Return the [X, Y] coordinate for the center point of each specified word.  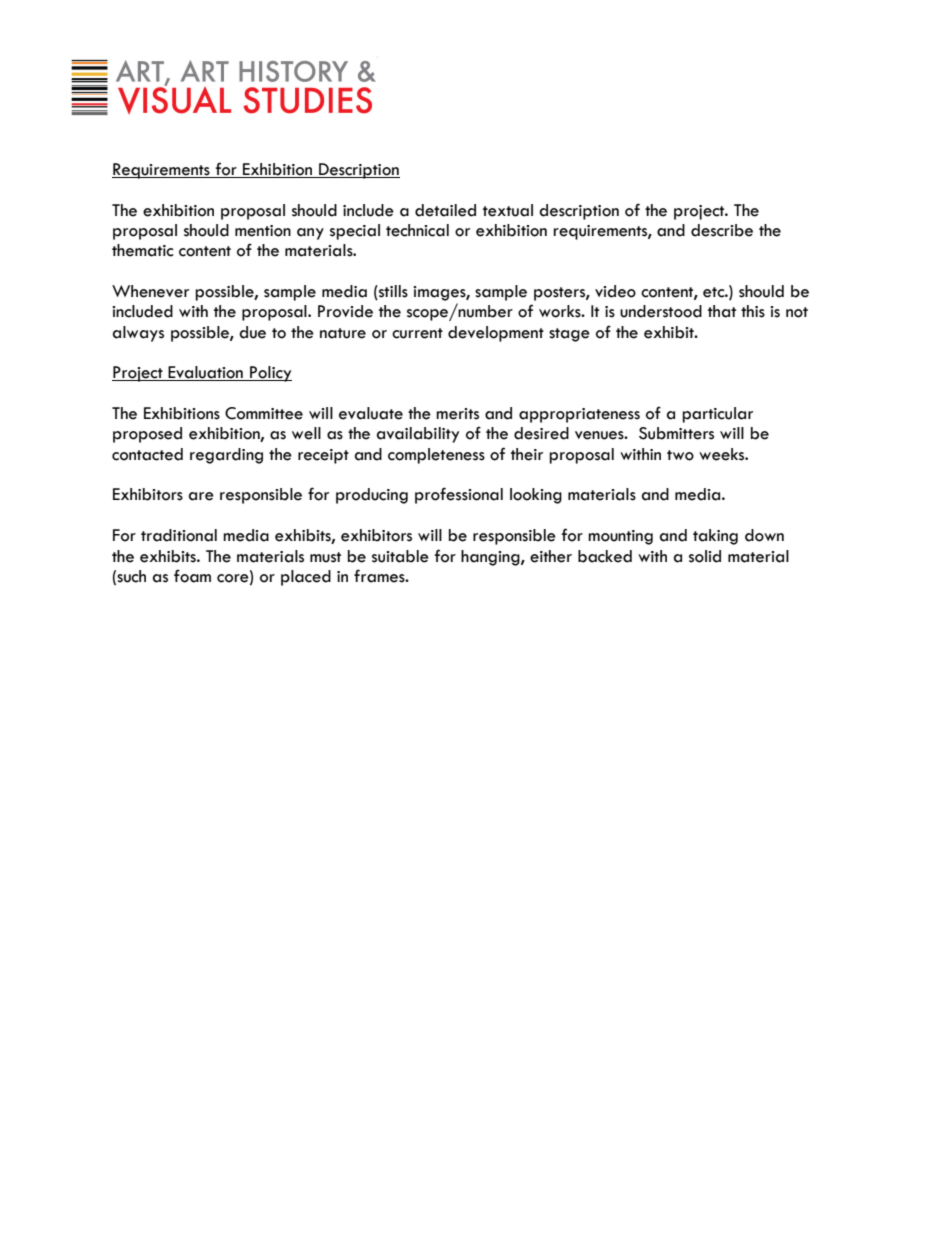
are [201, 496]
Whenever [150, 291]
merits [457, 414]
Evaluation [206, 373]
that [722, 311]
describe [722, 230]
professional [459, 495]
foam [192, 576]
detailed [445, 210]
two [680, 455]
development [496, 334]
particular [717, 415]
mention [263, 231]
